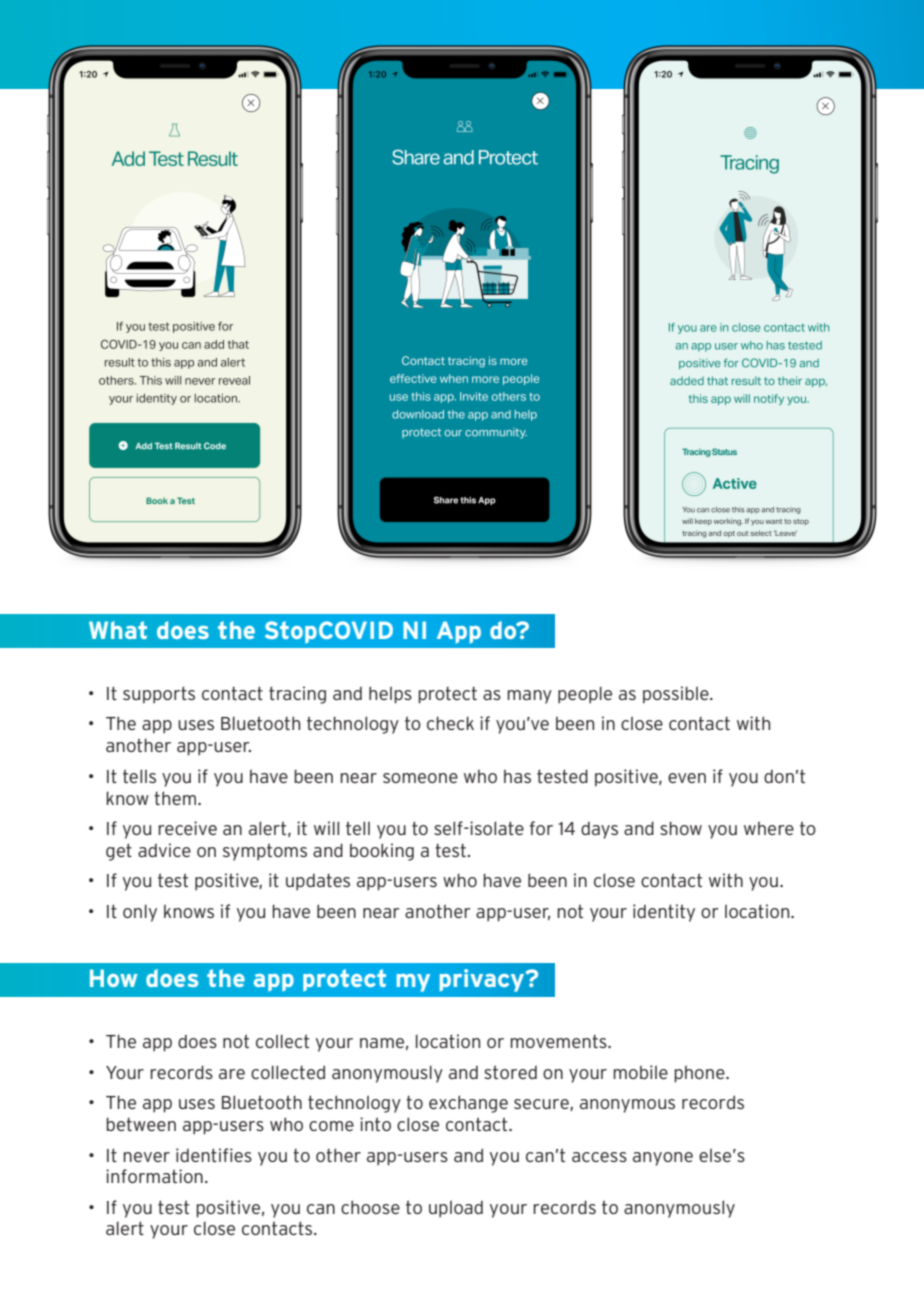 This document has width=924, height=1308. I want to click on are, so click(232, 1074).
